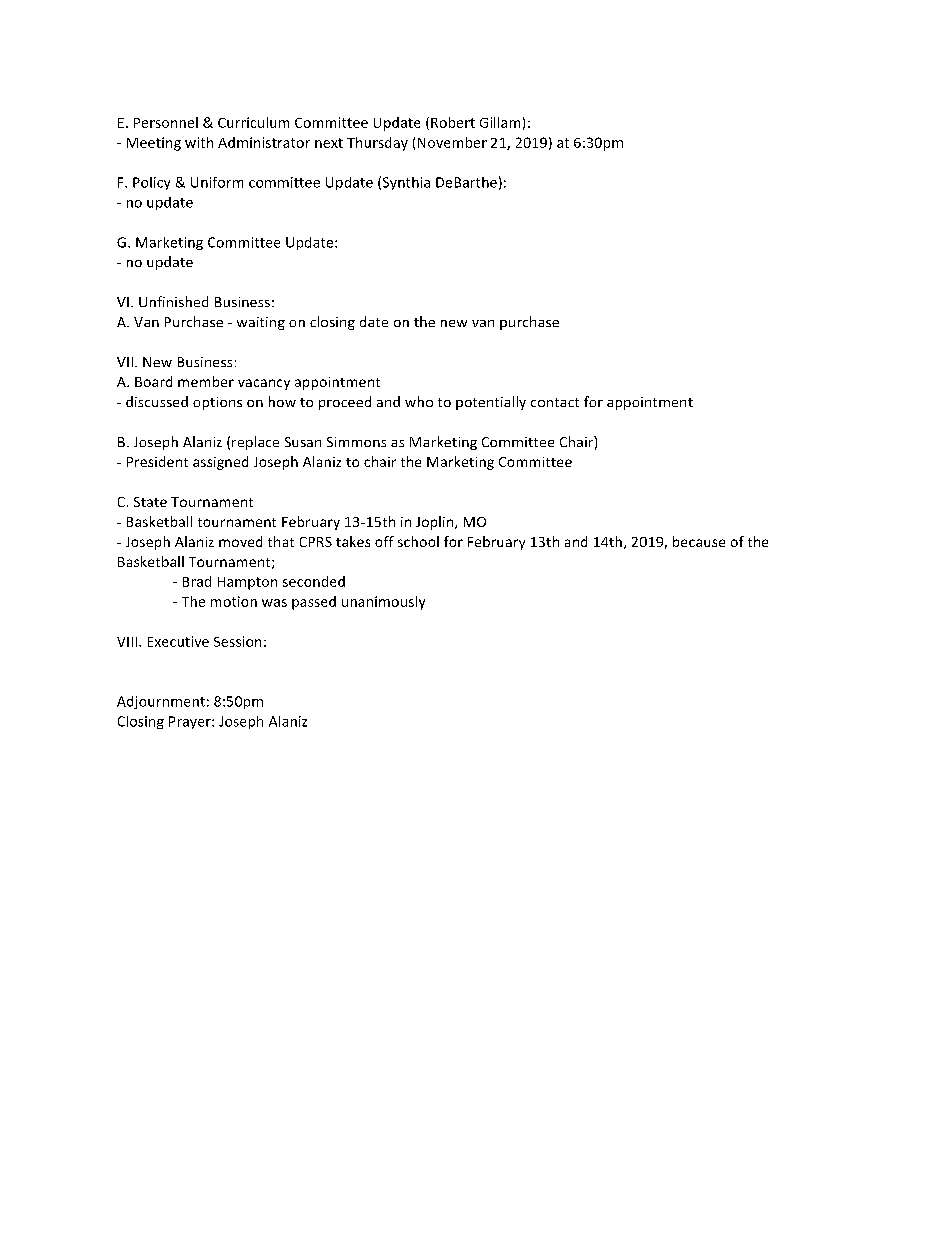 This page has width=952, height=1233. What do you see at coordinates (217, 403) in the page?
I see `options` at bounding box center [217, 403].
